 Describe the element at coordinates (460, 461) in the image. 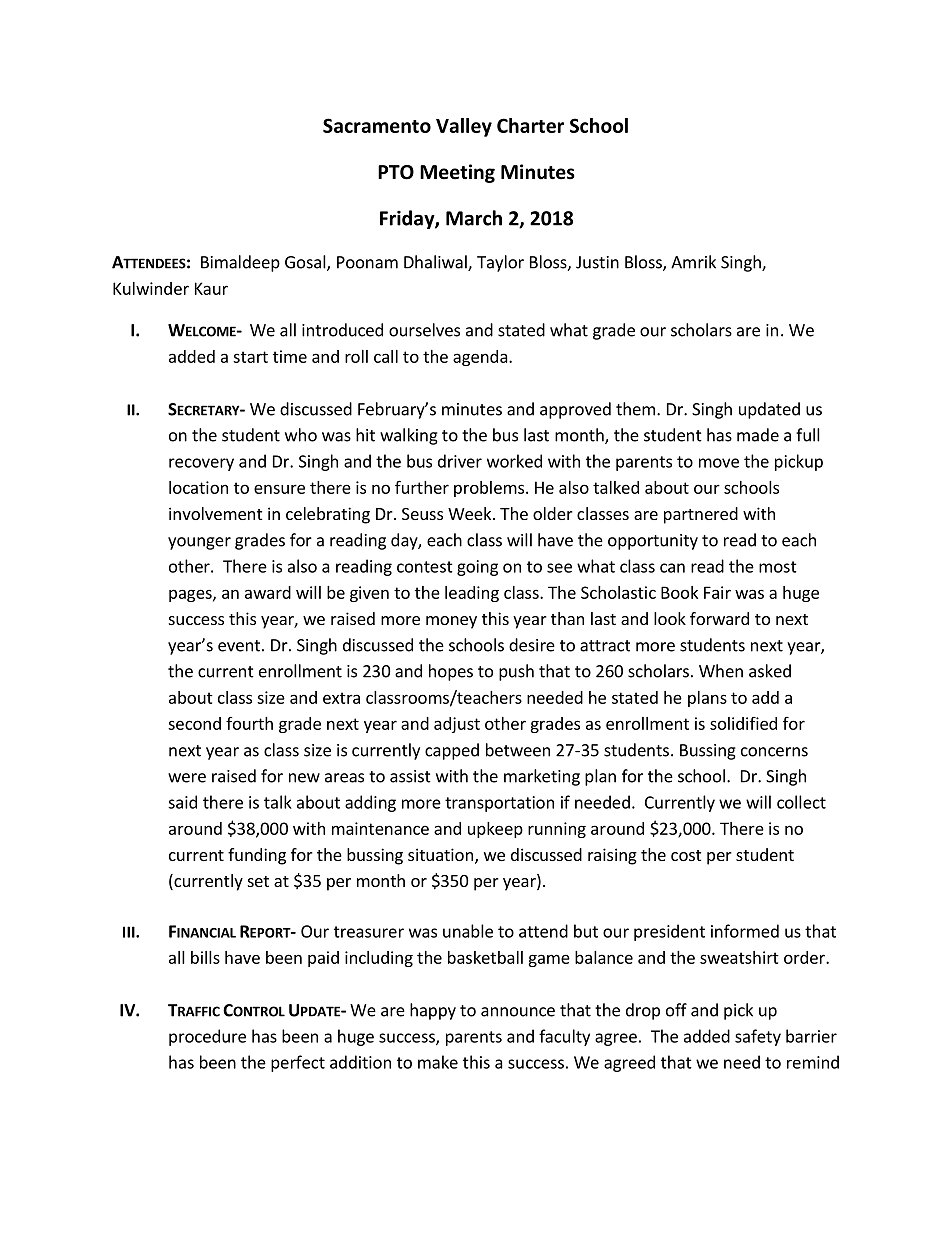

I see `driver` at that location.
